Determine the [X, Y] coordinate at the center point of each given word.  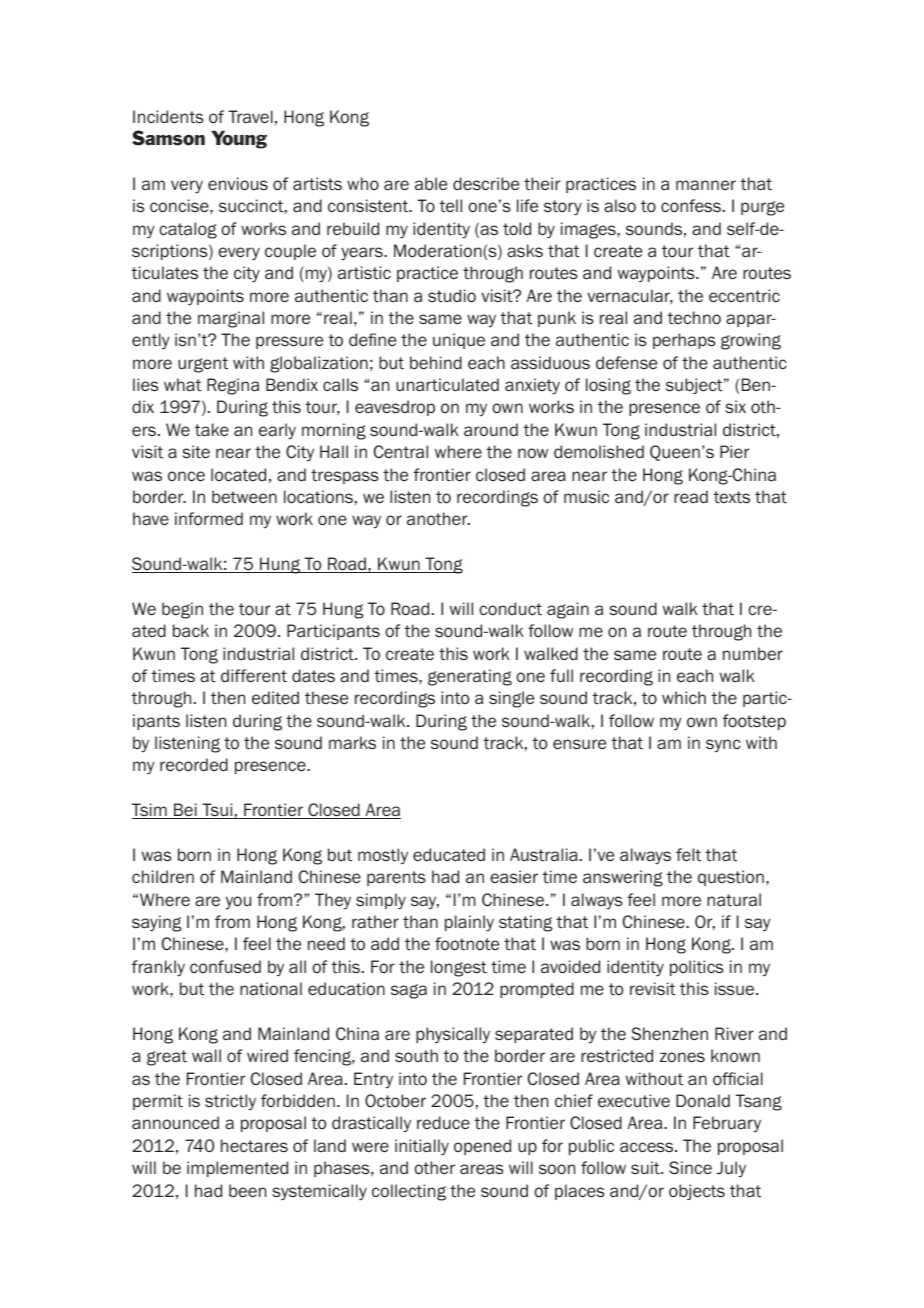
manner [706, 185]
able [431, 184]
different [254, 676]
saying [157, 923]
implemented [237, 1169]
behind [436, 363]
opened [482, 1147]
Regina [233, 386]
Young [239, 139]
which [684, 697]
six [736, 407]
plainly [469, 923]
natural [734, 900]
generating [470, 677]
